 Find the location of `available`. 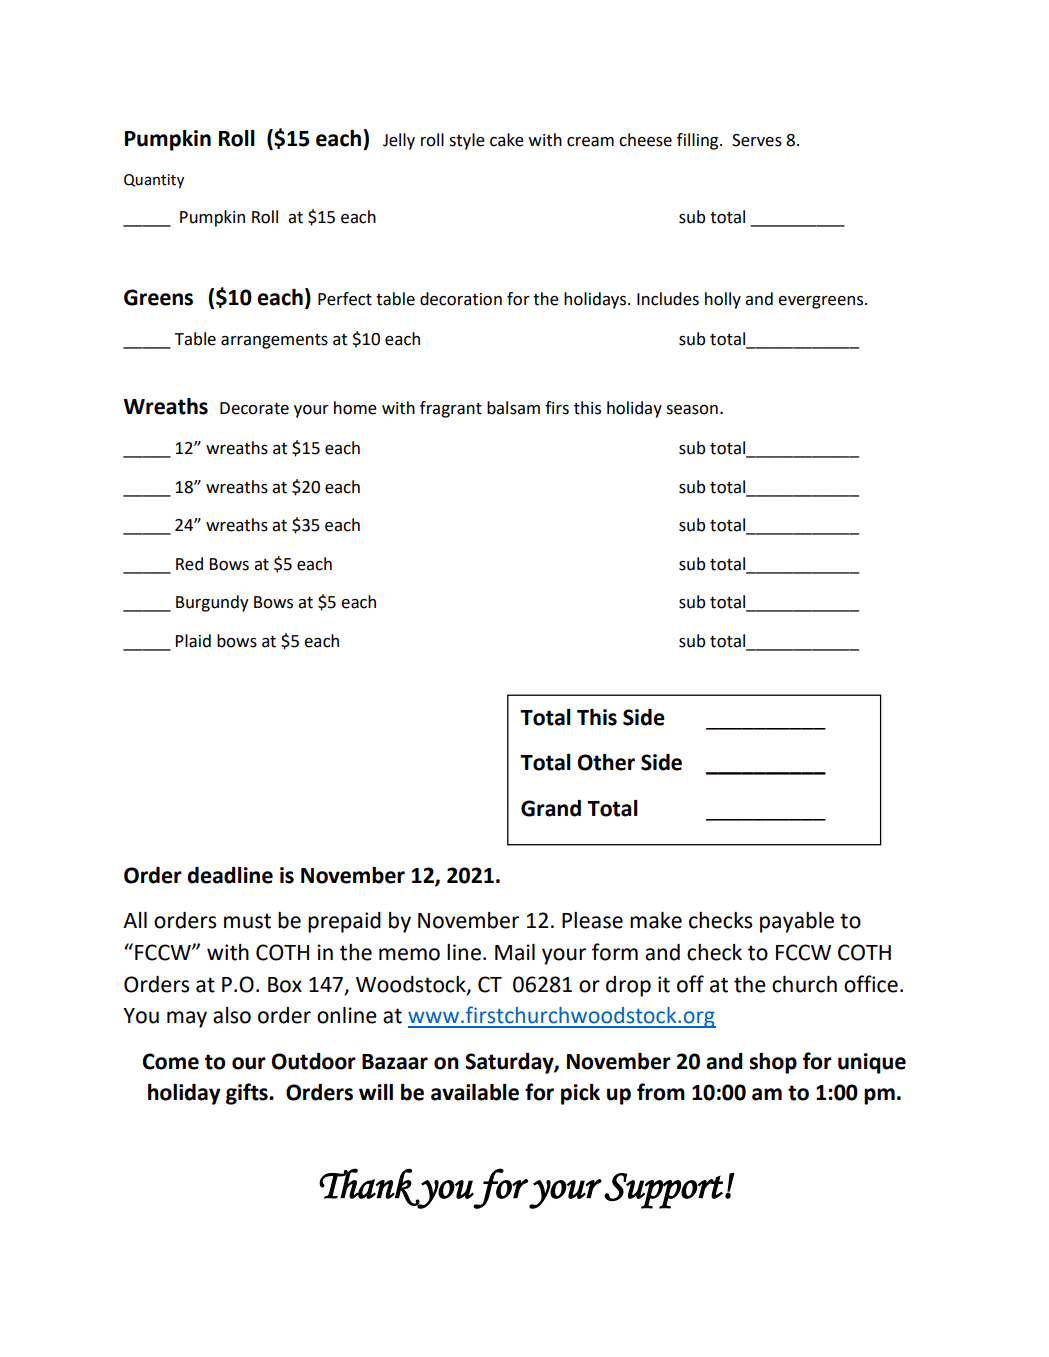

available is located at coordinates (475, 1092).
